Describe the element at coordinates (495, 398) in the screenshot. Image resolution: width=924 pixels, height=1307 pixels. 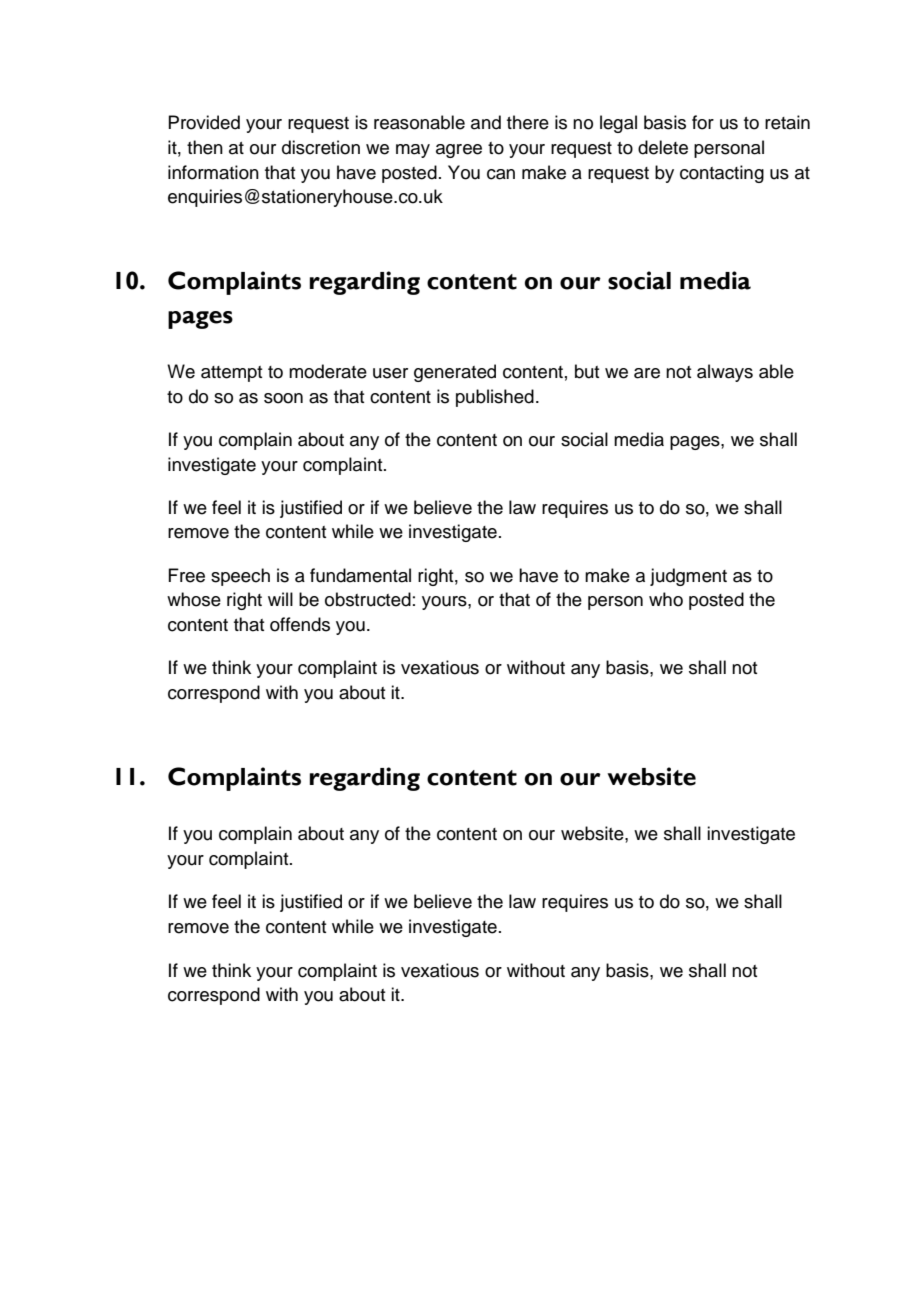
I see `published` at that location.
